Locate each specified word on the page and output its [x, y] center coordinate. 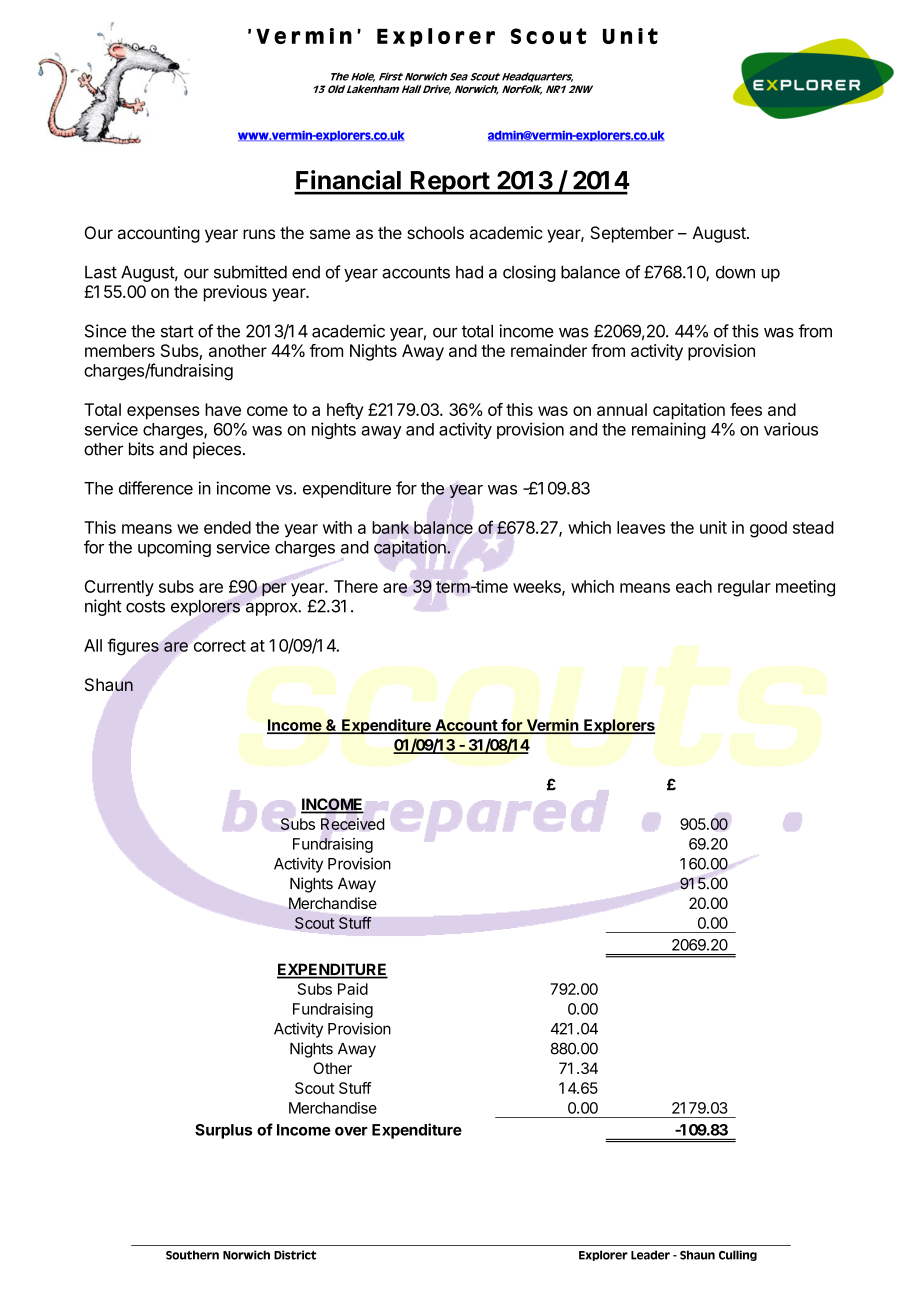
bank [390, 527]
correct [220, 646]
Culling [738, 1255]
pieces [217, 450]
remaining [669, 430]
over [351, 1131]
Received [353, 824]
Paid [353, 989]
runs [259, 234]
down [735, 272]
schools [435, 232]
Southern [192, 1255]
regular [744, 588]
